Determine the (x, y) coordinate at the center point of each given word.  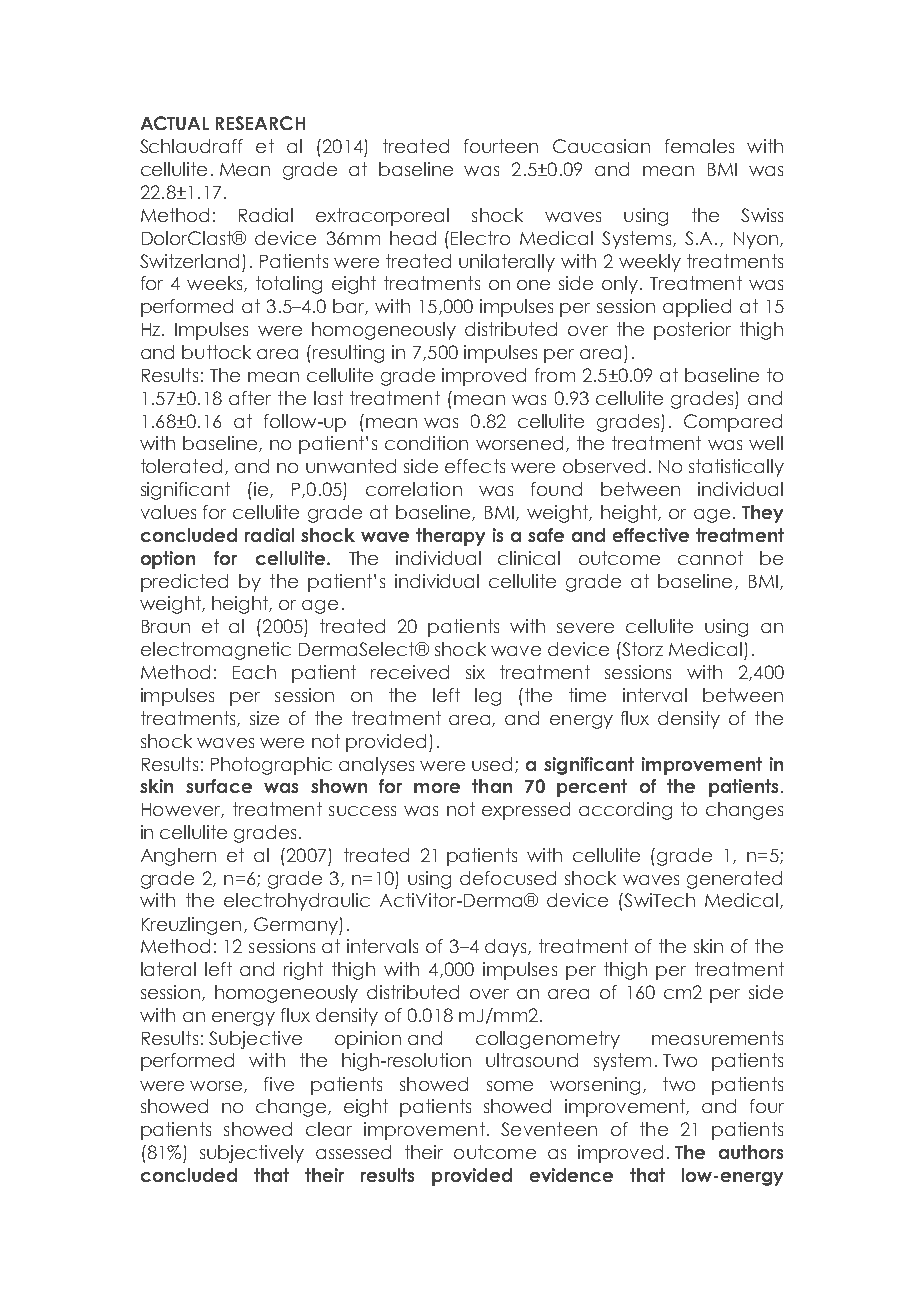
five (279, 1084)
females (699, 146)
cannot (710, 558)
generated (734, 880)
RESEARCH (260, 123)
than (492, 786)
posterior (692, 331)
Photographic (271, 766)
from (555, 375)
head (413, 238)
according (625, 811)
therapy (450, 537)
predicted (184, 583)
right (303, 971)
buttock (216, 352)
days (507, 948)
